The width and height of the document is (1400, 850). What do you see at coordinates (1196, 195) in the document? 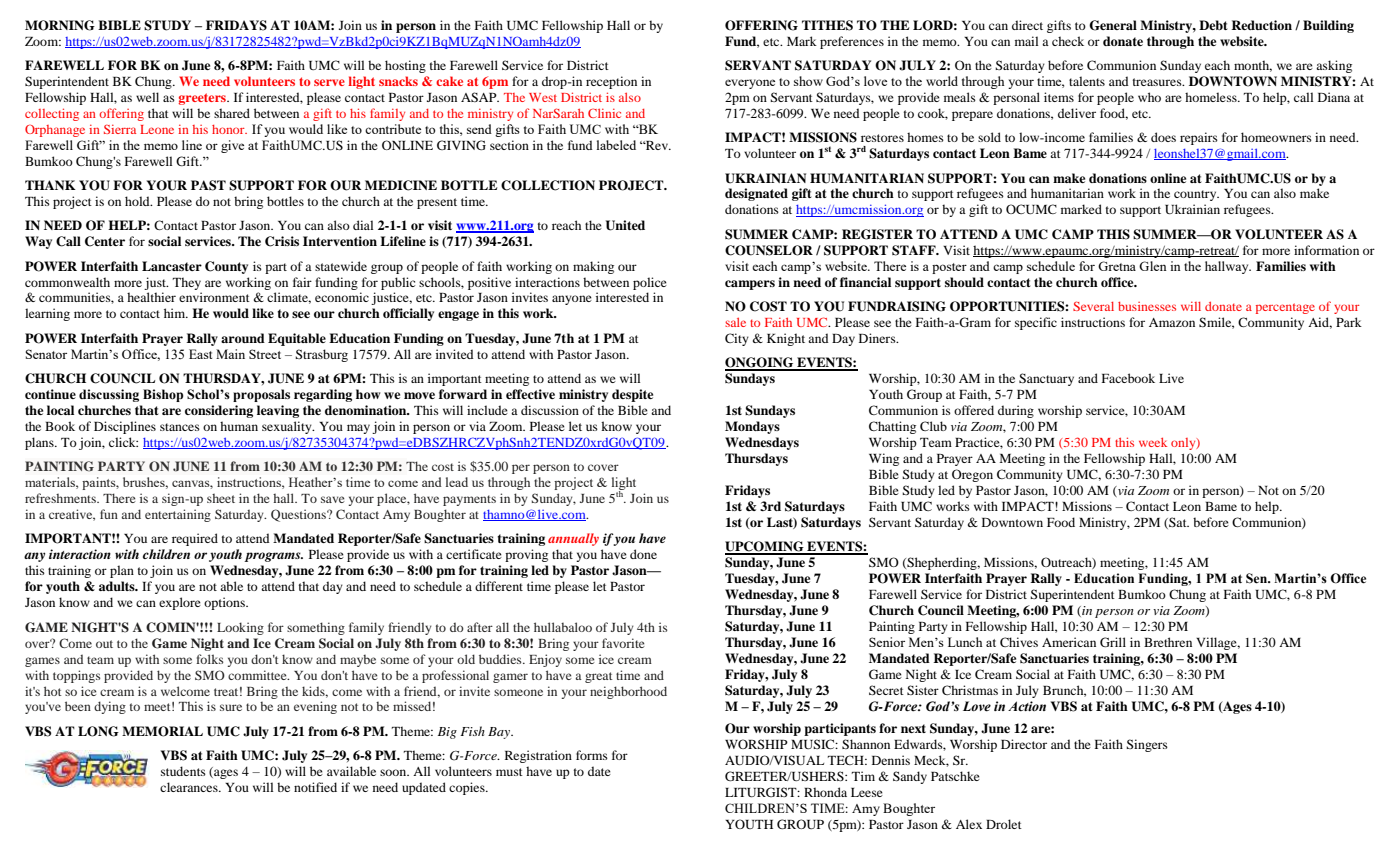
I see `country` at bounding box center [1196, 195].
